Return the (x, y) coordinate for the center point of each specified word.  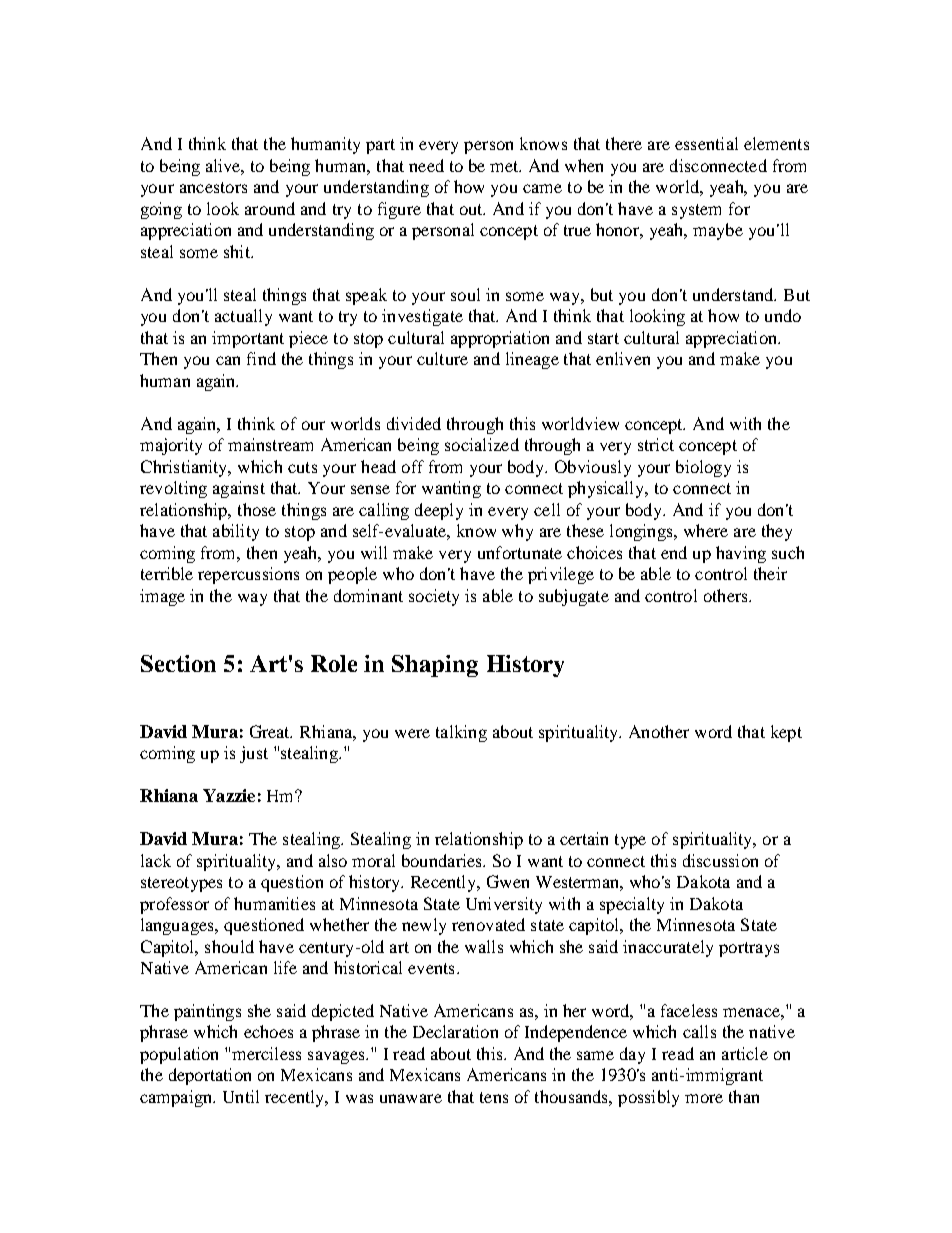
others (727, 595)
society (434, 597)
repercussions (248, 575)
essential (706, 143)
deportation (210, 1076)
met (505, 166)
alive (225, 167)
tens (494, 1097)
